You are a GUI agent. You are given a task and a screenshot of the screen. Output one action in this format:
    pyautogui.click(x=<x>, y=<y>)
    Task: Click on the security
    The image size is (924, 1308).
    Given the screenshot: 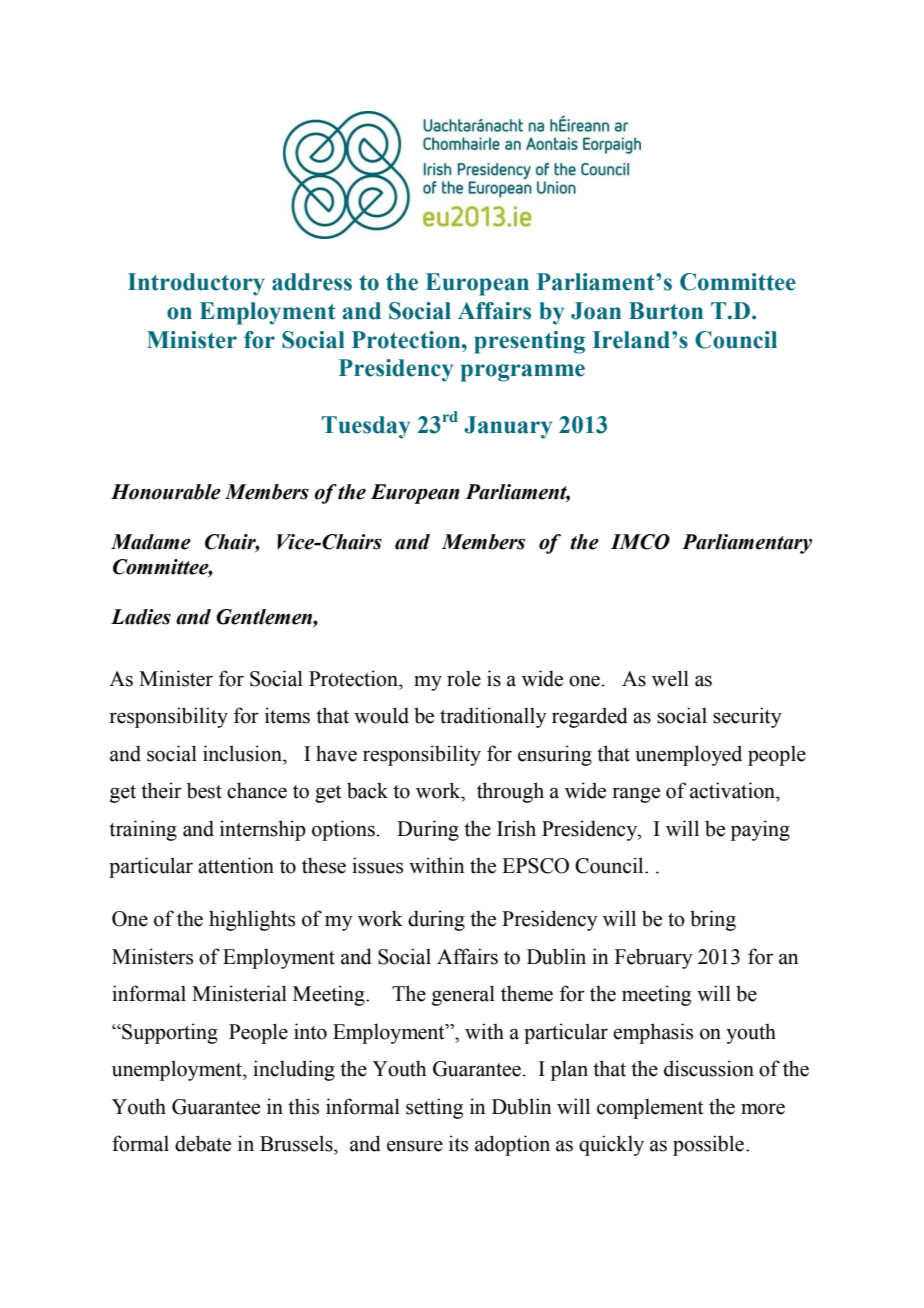 What is the action you would take?
    pyautogui.click(x=747, y=717)
